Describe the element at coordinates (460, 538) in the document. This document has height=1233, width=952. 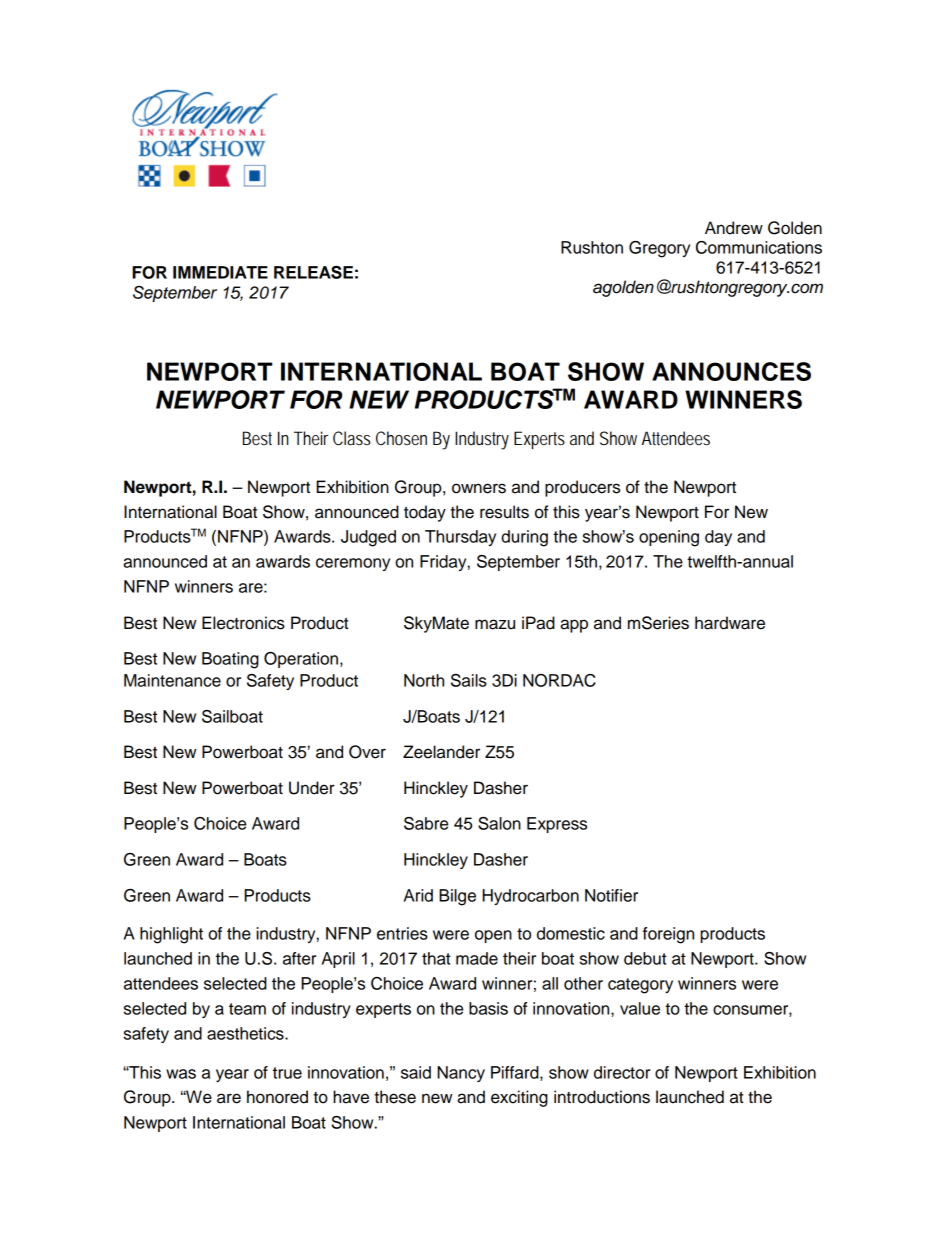
I see `Thursday` at that location.
